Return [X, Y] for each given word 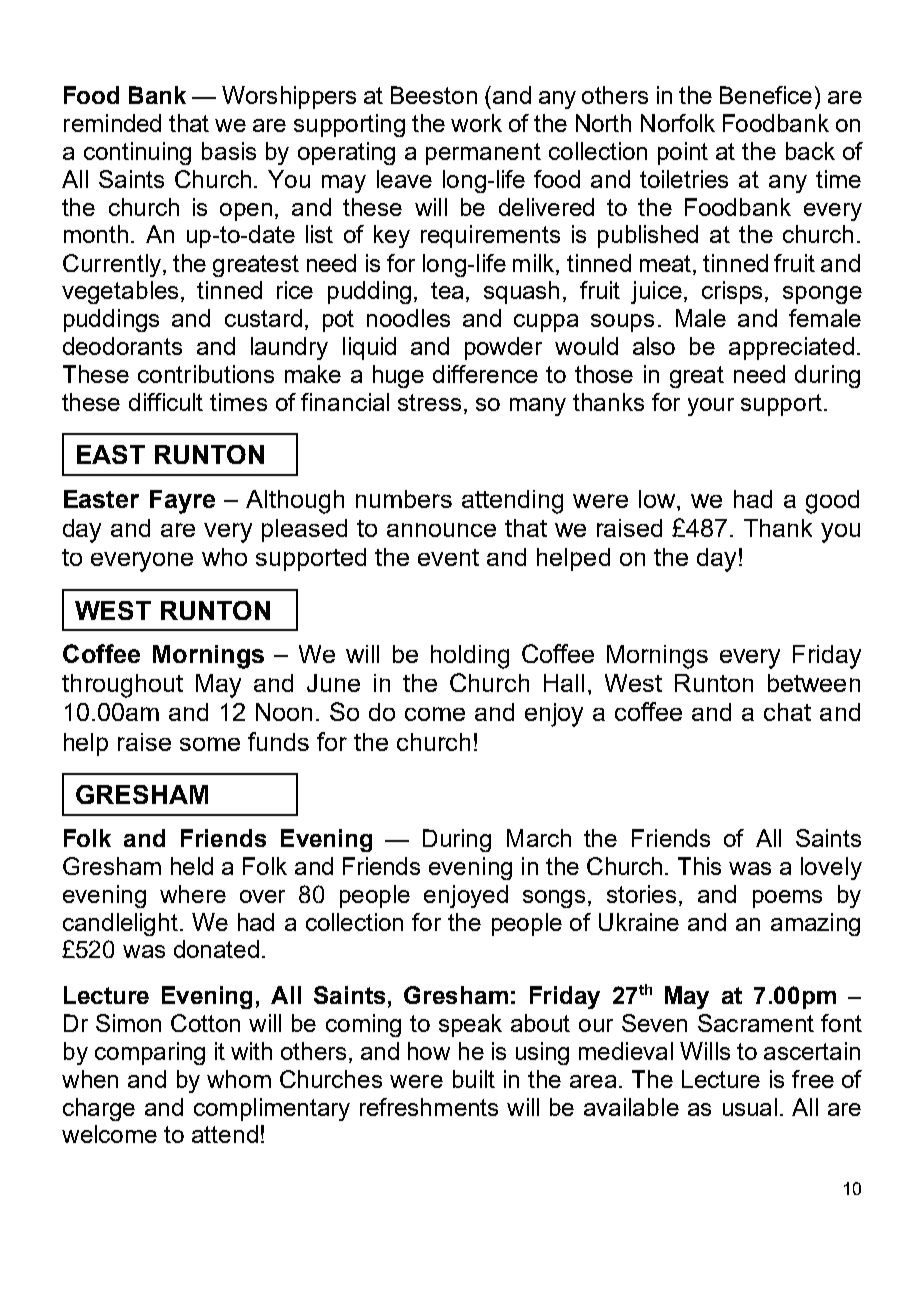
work [476, 123]
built [474, 1079]
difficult [166, 402]
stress [429, 402]
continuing [137, 153]
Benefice [766, 95]
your [711, 407]
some [210, 744]
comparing [150, 1053]
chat [787, 712]
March [539, 838]
